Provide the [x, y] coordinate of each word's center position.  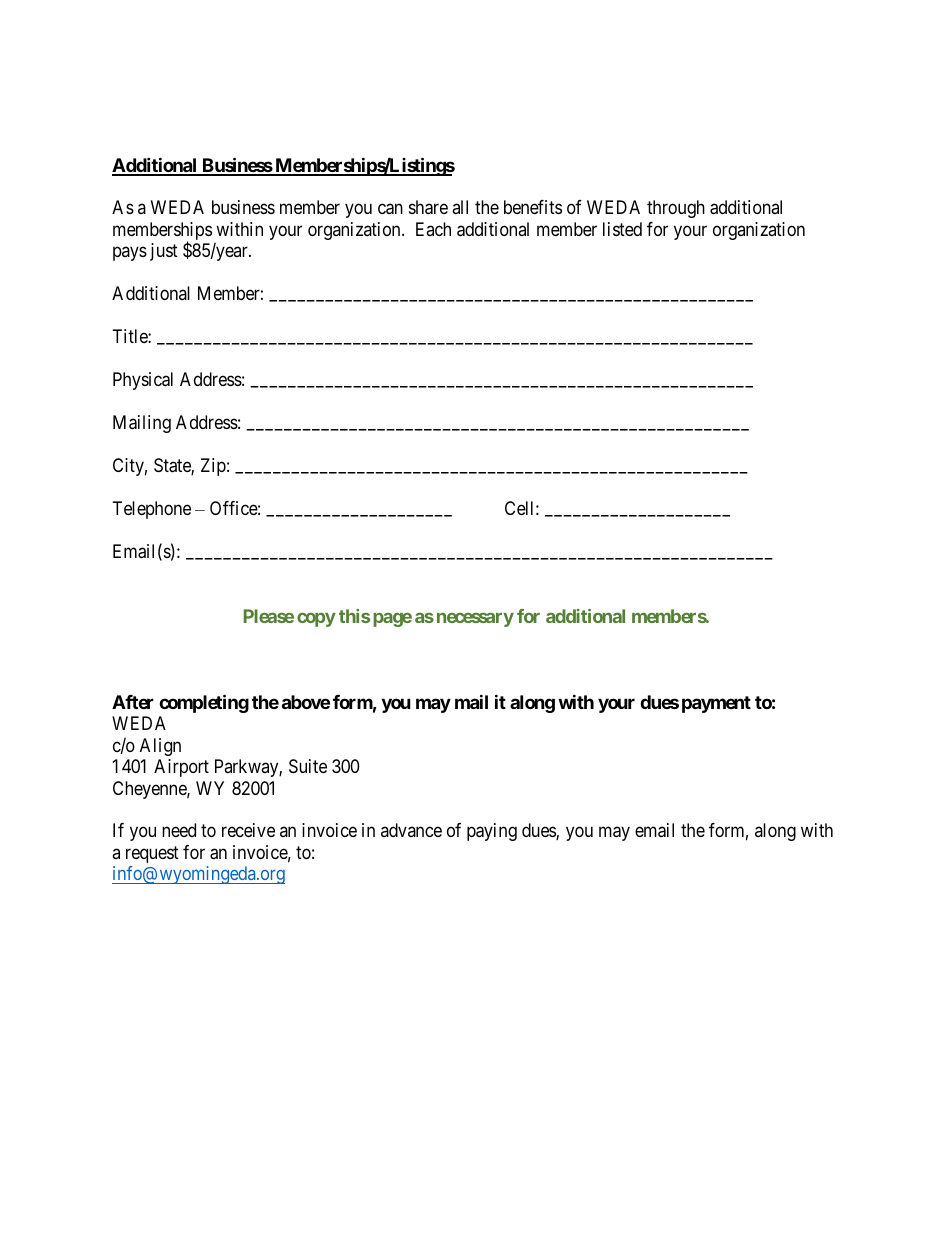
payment [716, 704]
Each [433, 229]
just [164, 252]
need [179, 830]
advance [411, 830]
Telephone [152, 510]
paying [492, 832]
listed [622, 229]
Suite [308, 766]
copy [316, 620]
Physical [143, 381]
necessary [475, 619]
